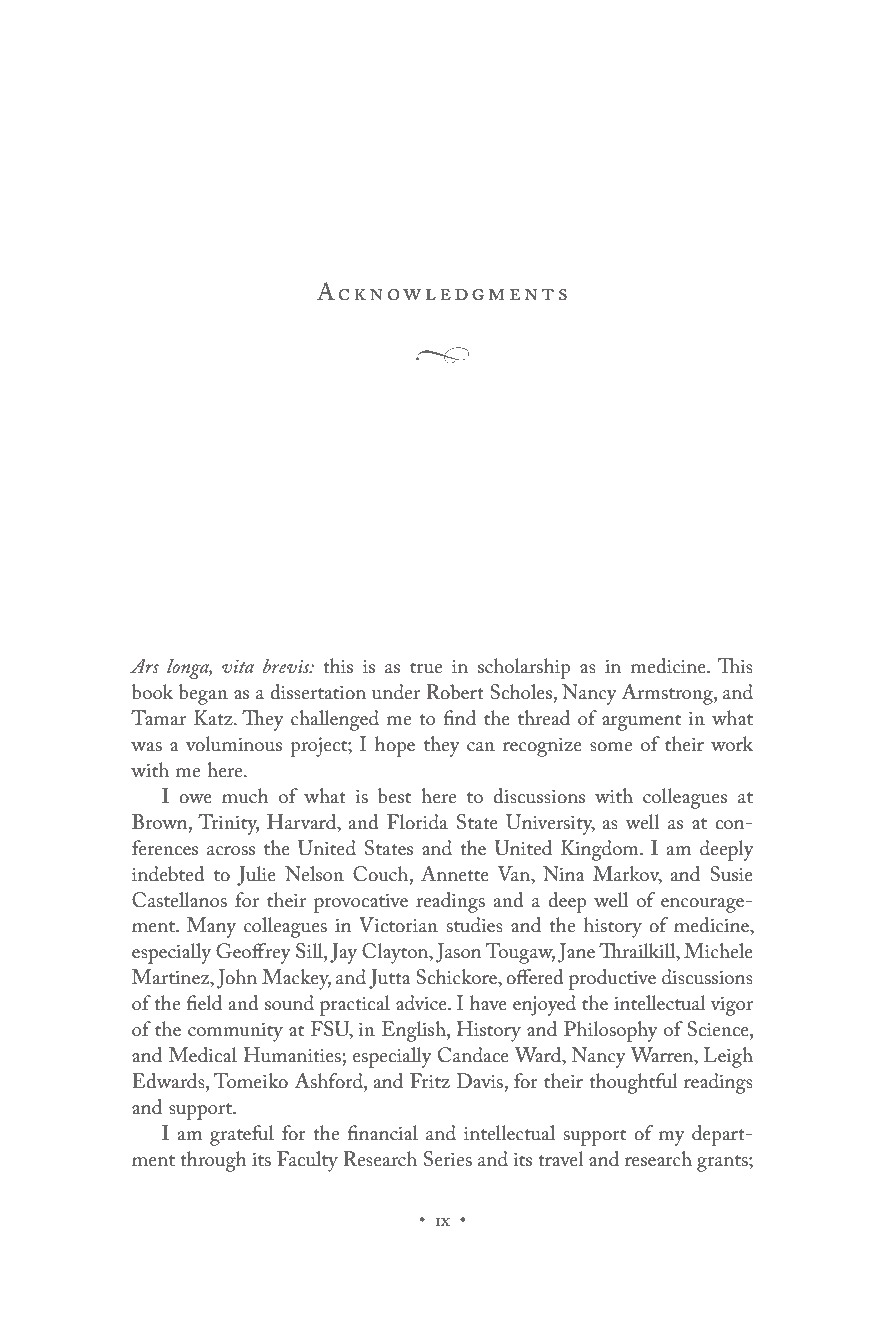 The image size is (896, 1327). What do you see at coordinates (195, 798) in the image?
I see `owe` at bounding box center [195, 798].
